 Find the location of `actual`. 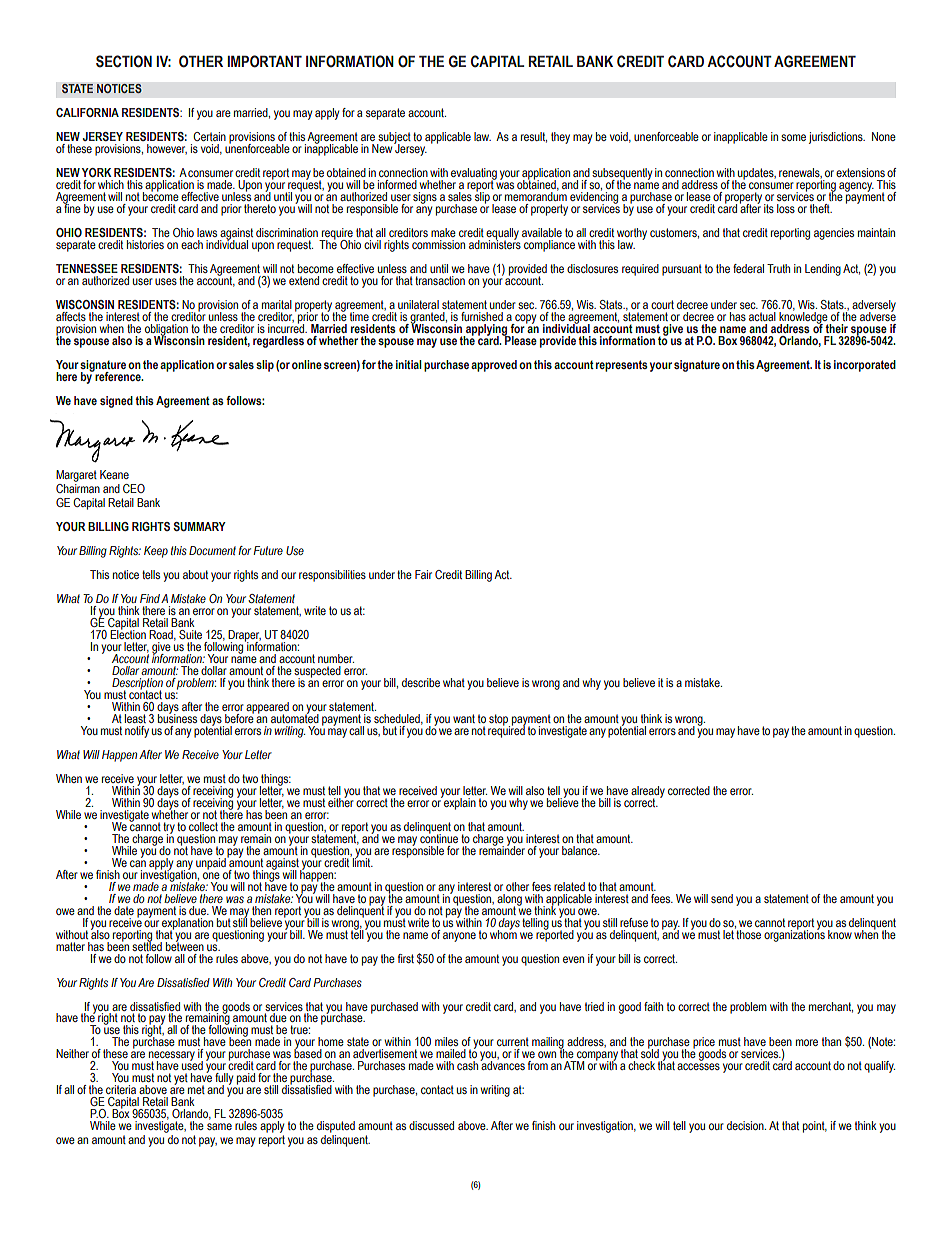

actual is located at coordinates (762, 316).
